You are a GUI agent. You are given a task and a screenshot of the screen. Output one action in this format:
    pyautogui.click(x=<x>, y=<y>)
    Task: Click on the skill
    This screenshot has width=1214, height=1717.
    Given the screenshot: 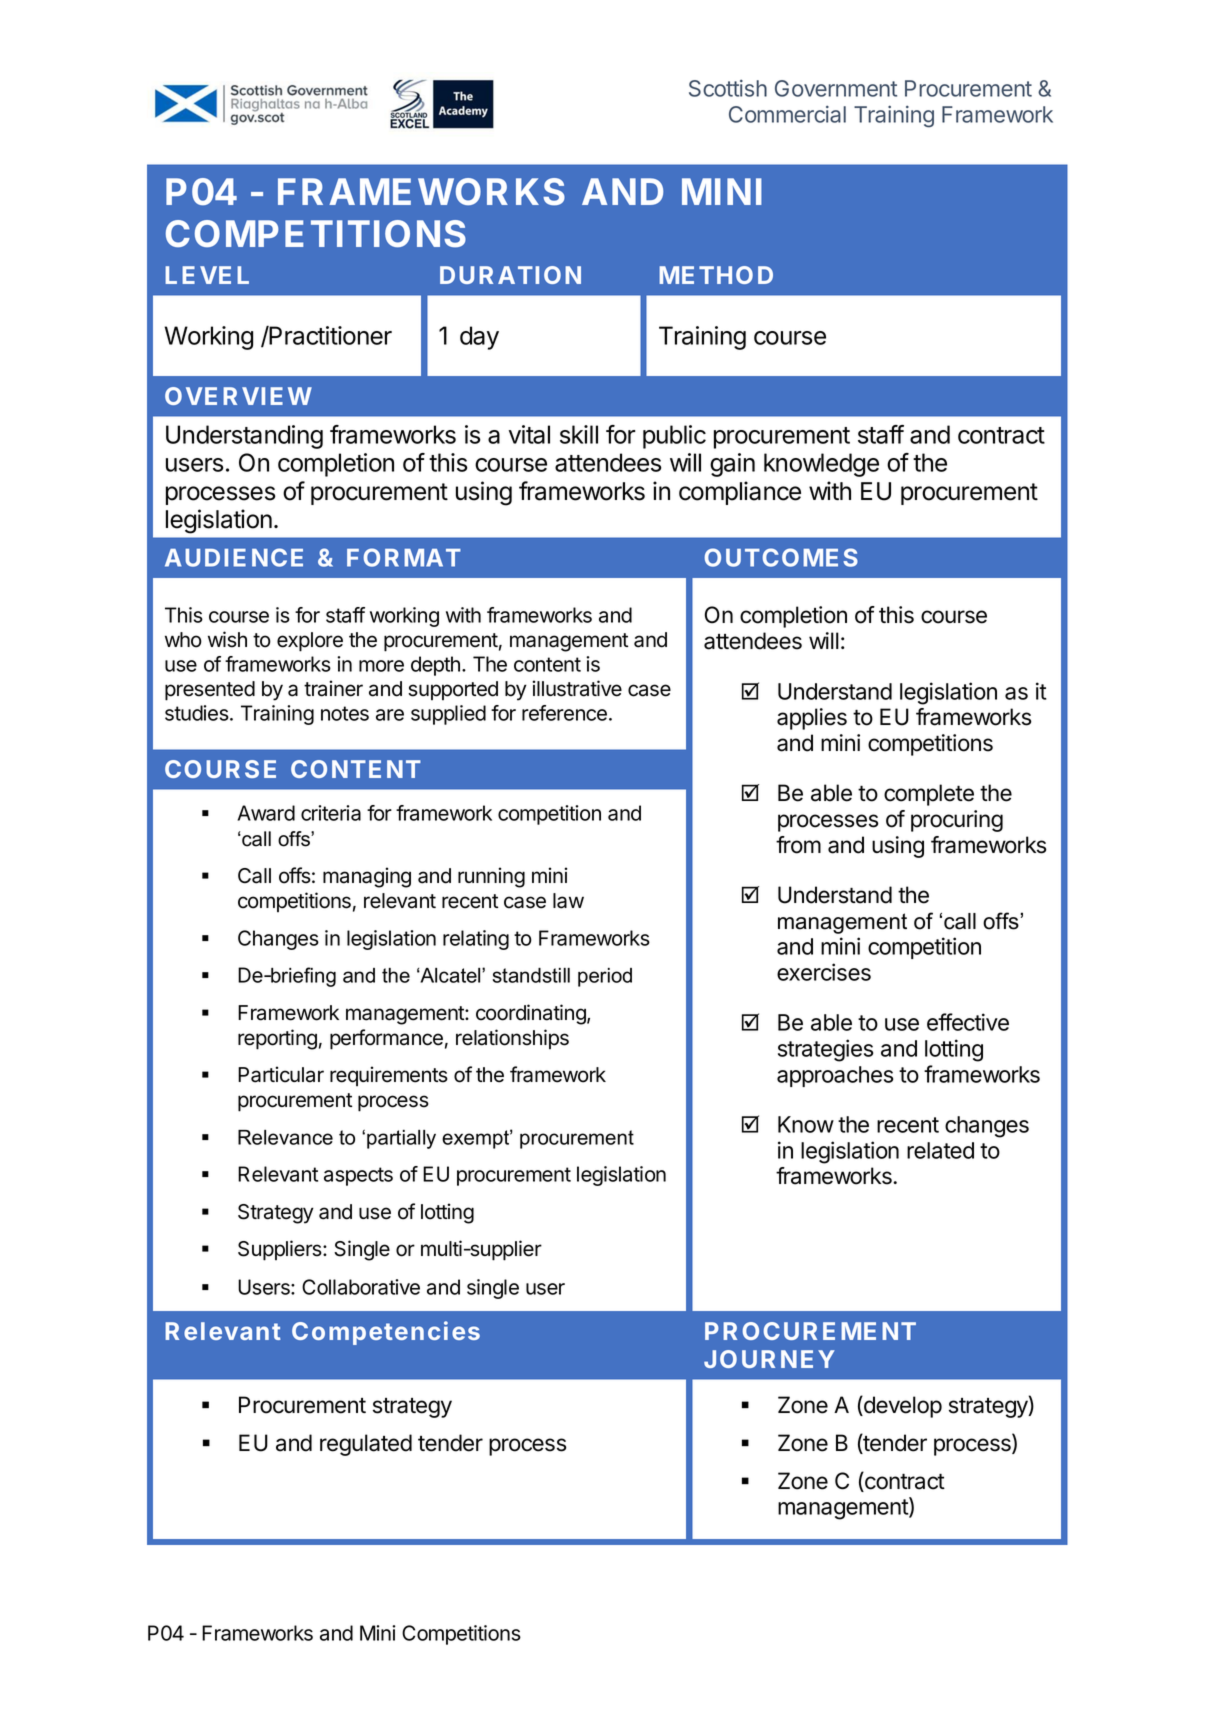 What is the action you would take?
    pyautogui.click(x=579, y=434)
